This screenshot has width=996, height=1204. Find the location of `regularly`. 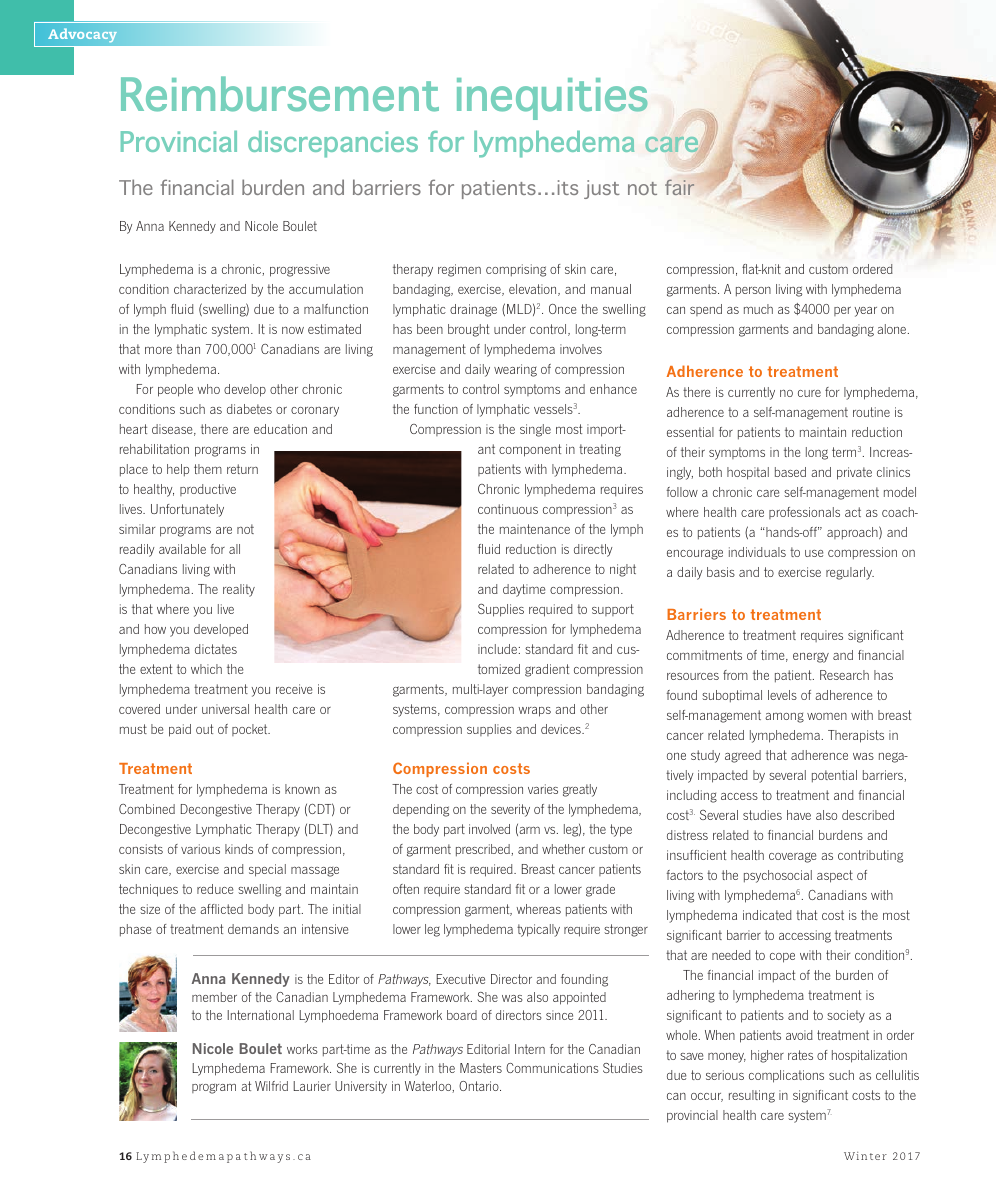

regularly is located at coordinates (850, 573).
